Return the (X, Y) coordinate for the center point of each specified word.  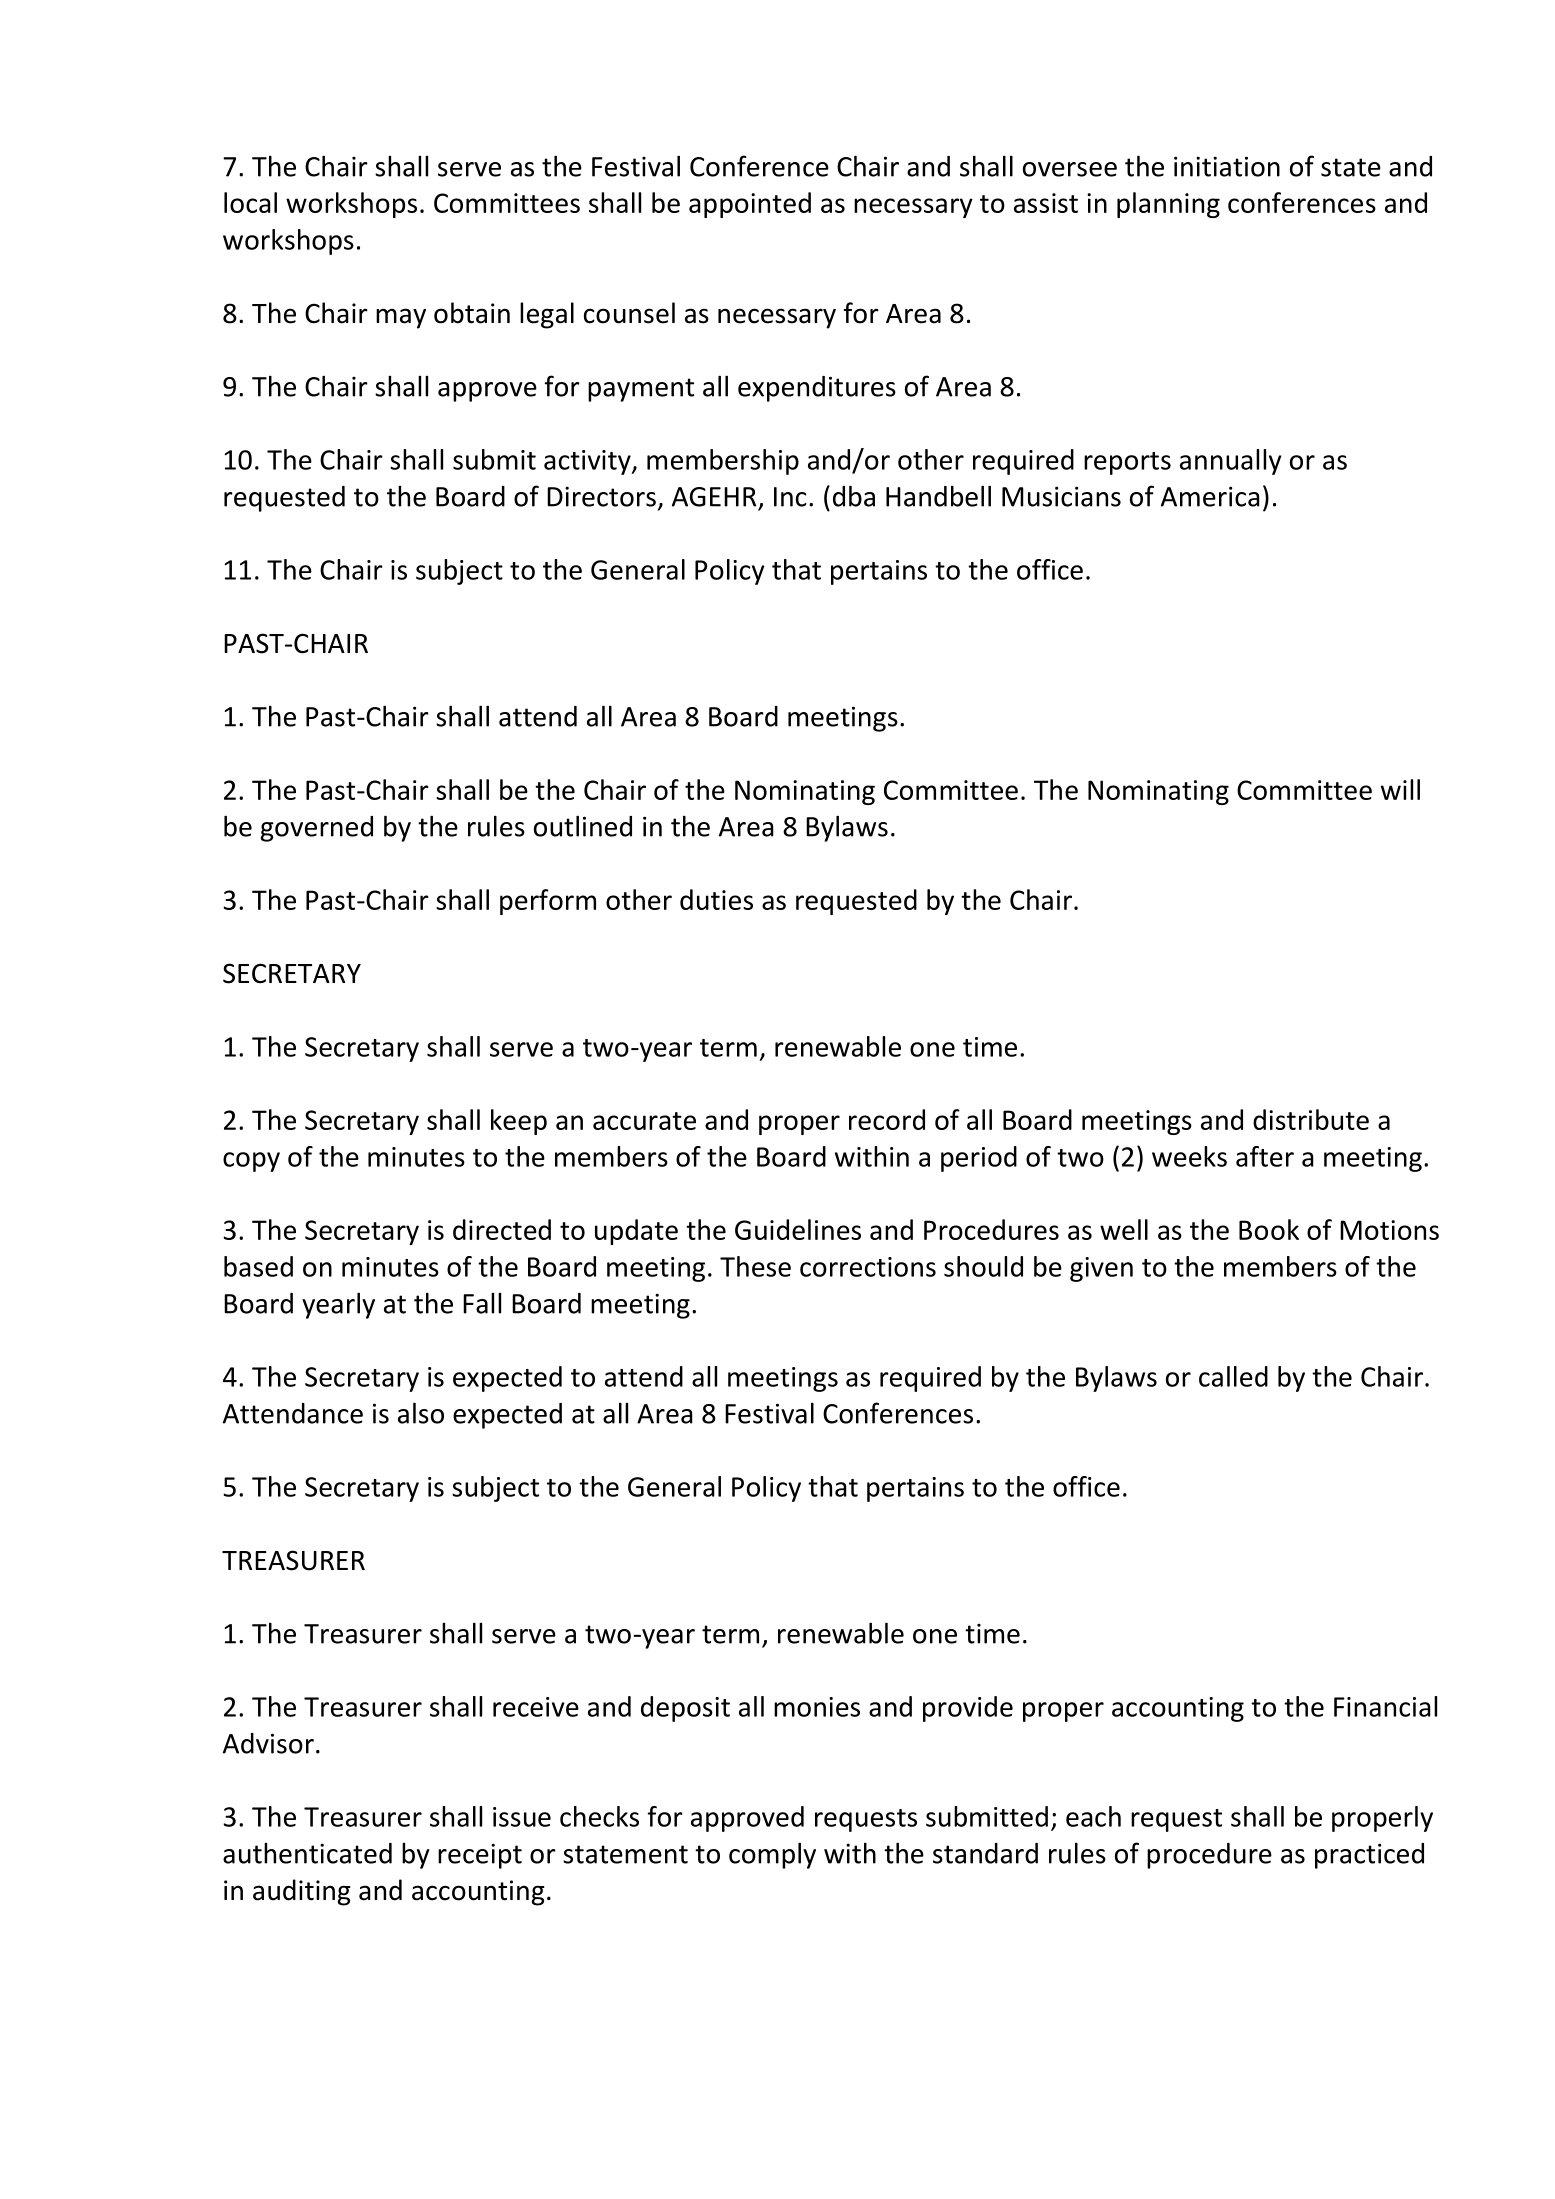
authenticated (307, 1853)
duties (716, 899)
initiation (1227, 166)
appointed (750, 205)
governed (317, 829)
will (1400, 789)
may (401, 318)
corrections (868, 1267)
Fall (482, 1303)
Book (1269, 1229)
